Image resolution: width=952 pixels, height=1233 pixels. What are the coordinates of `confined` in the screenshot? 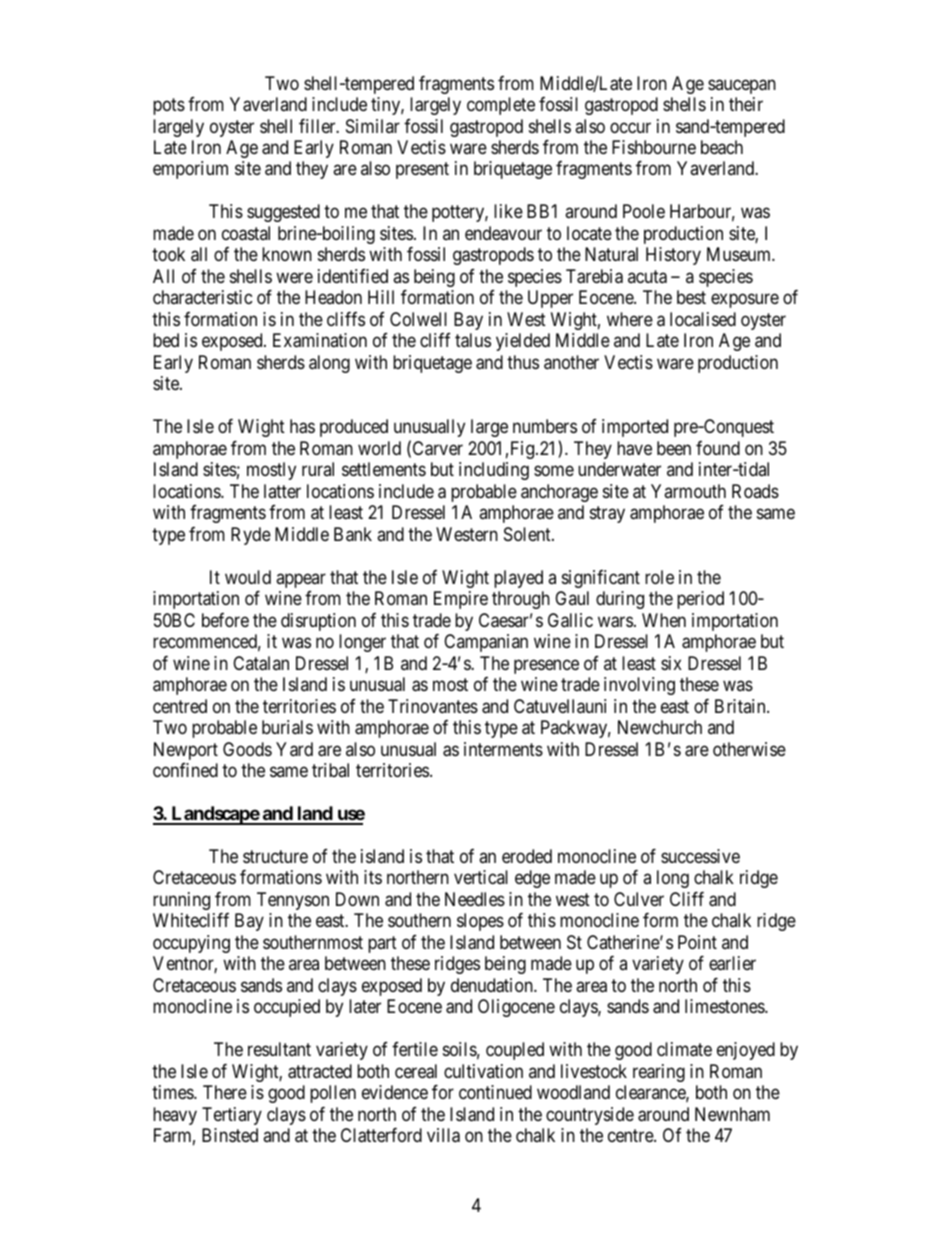 It's located at (185, 770).
